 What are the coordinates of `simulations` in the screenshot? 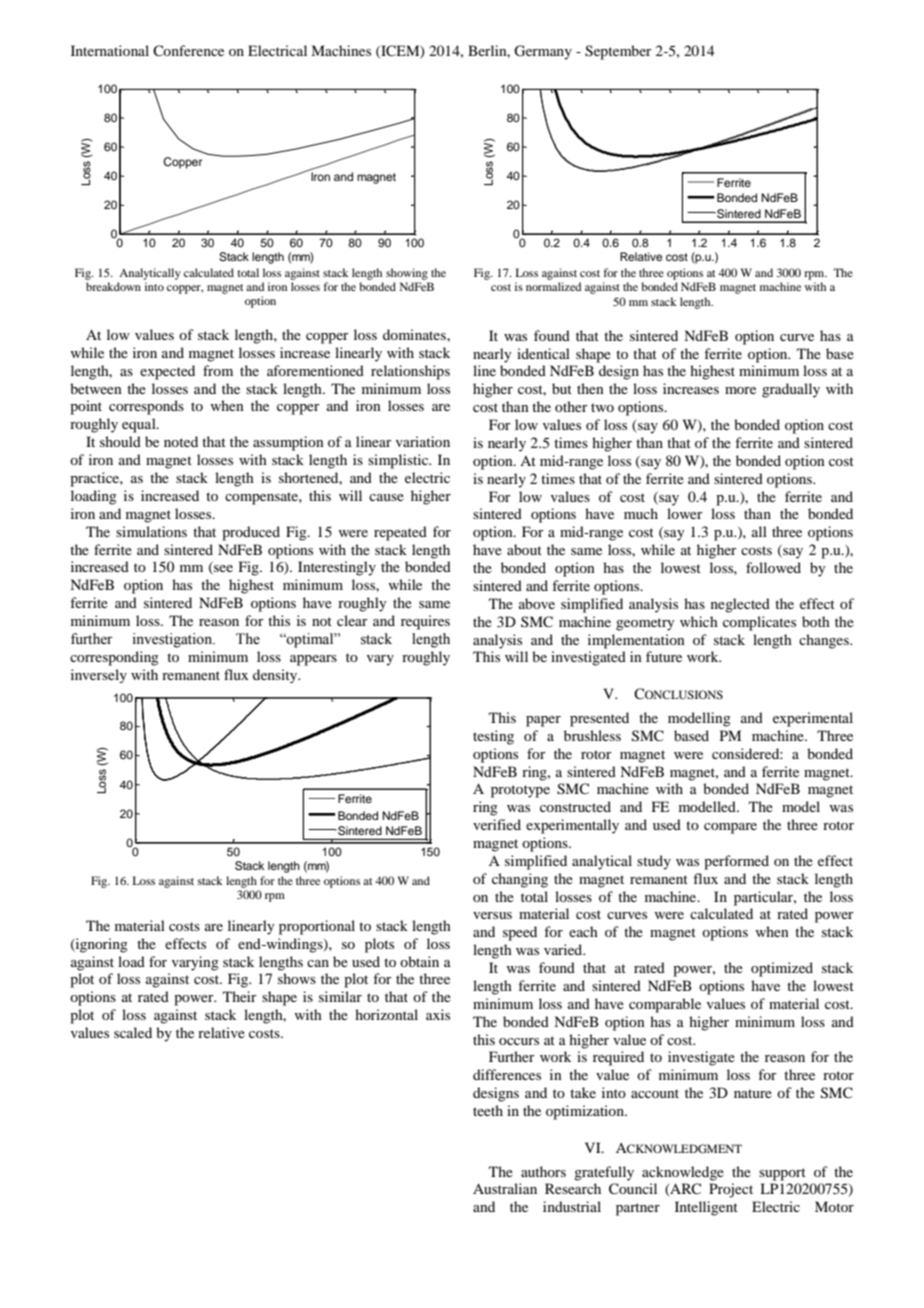 It's located at (151, 531).
